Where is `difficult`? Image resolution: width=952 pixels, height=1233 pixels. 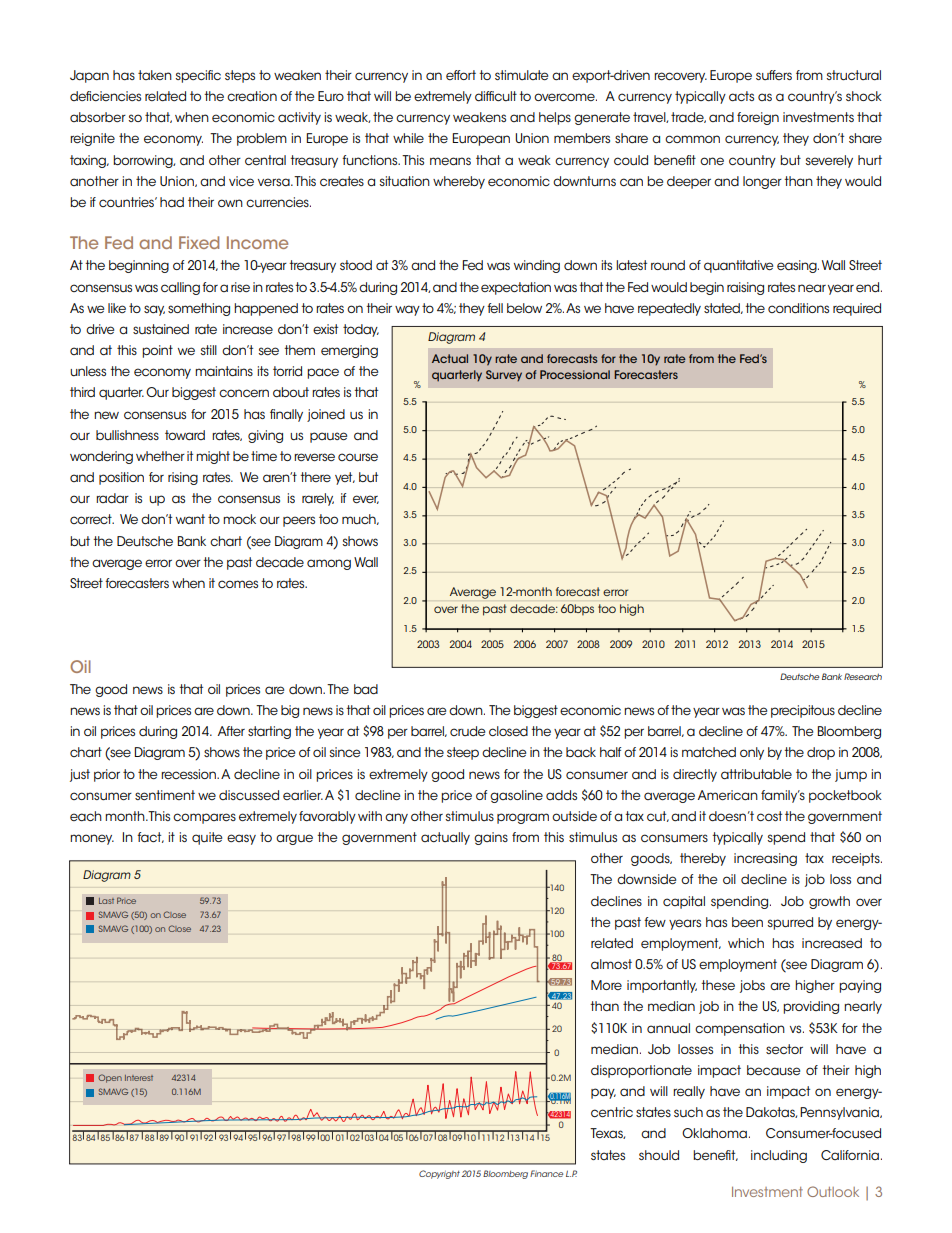
difficult is located at coordinates (496, 96).
